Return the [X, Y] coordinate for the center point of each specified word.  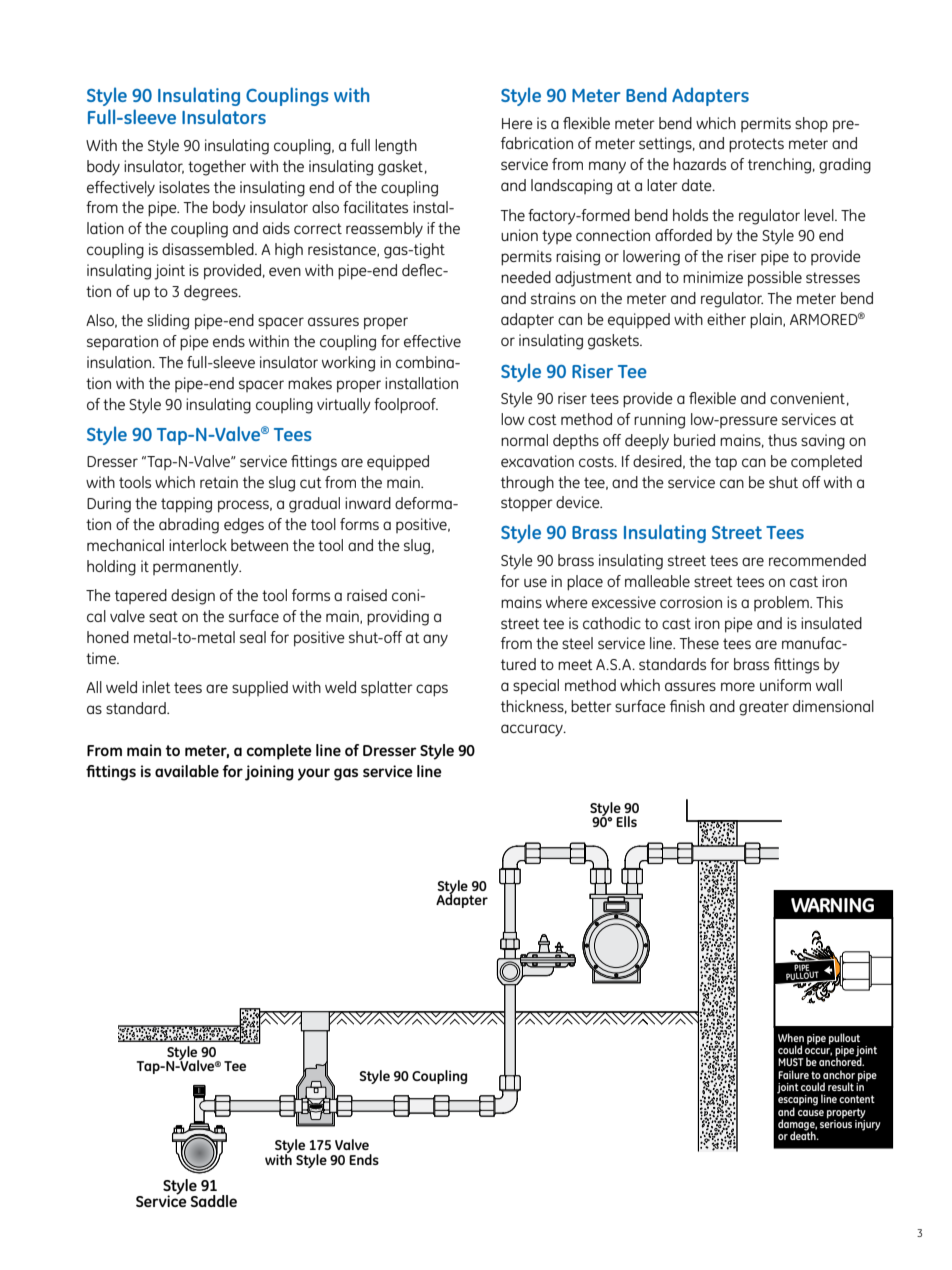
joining [269, 773]
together [217, 168]
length [396, 147]
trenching [779, 166]
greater [764, 708]
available [187, 771]
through [527, 484]
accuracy [533, 730]
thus [782, 440]
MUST [790, 1062]
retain [219, 482]
